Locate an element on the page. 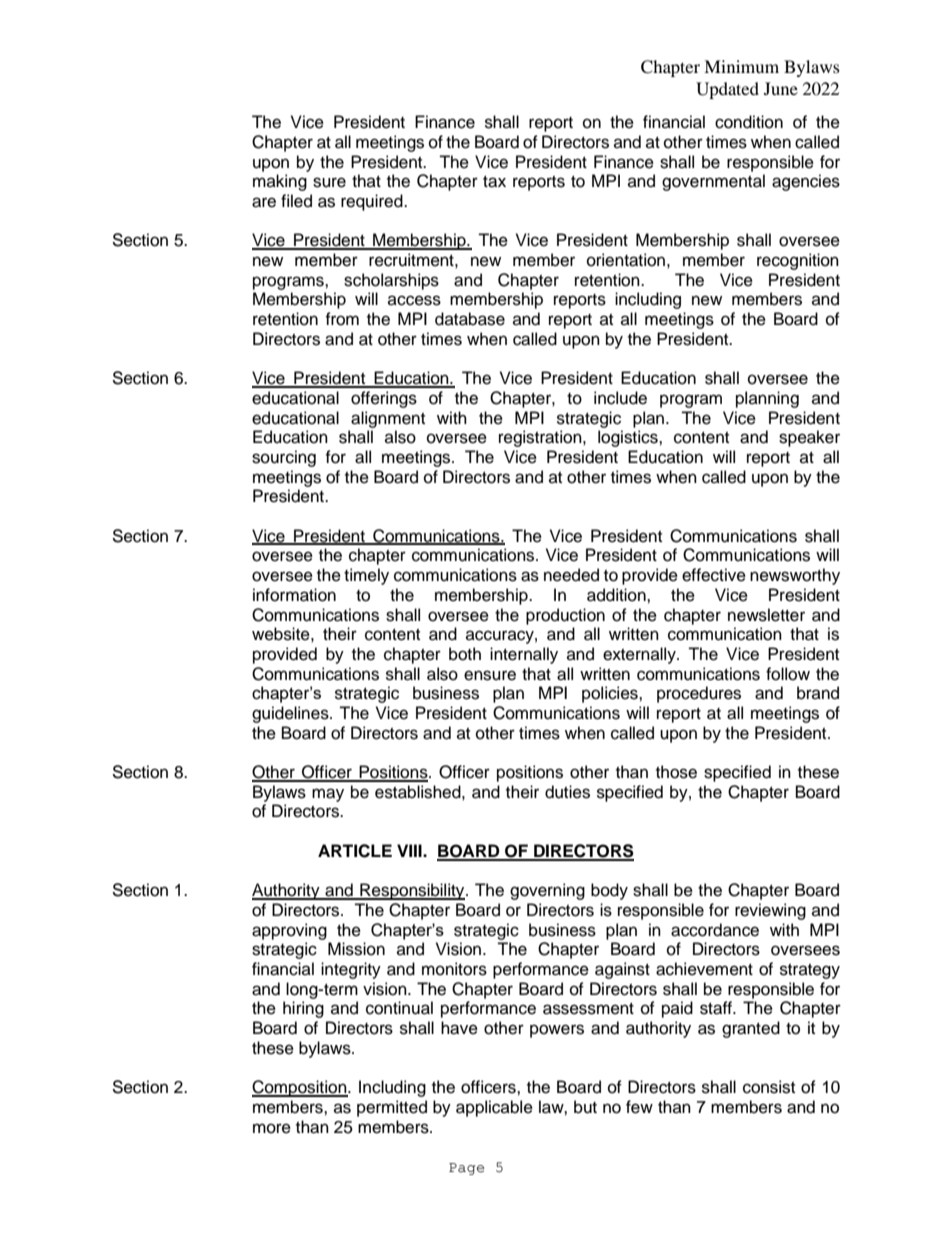  production is located at coordinates (565, 616).
